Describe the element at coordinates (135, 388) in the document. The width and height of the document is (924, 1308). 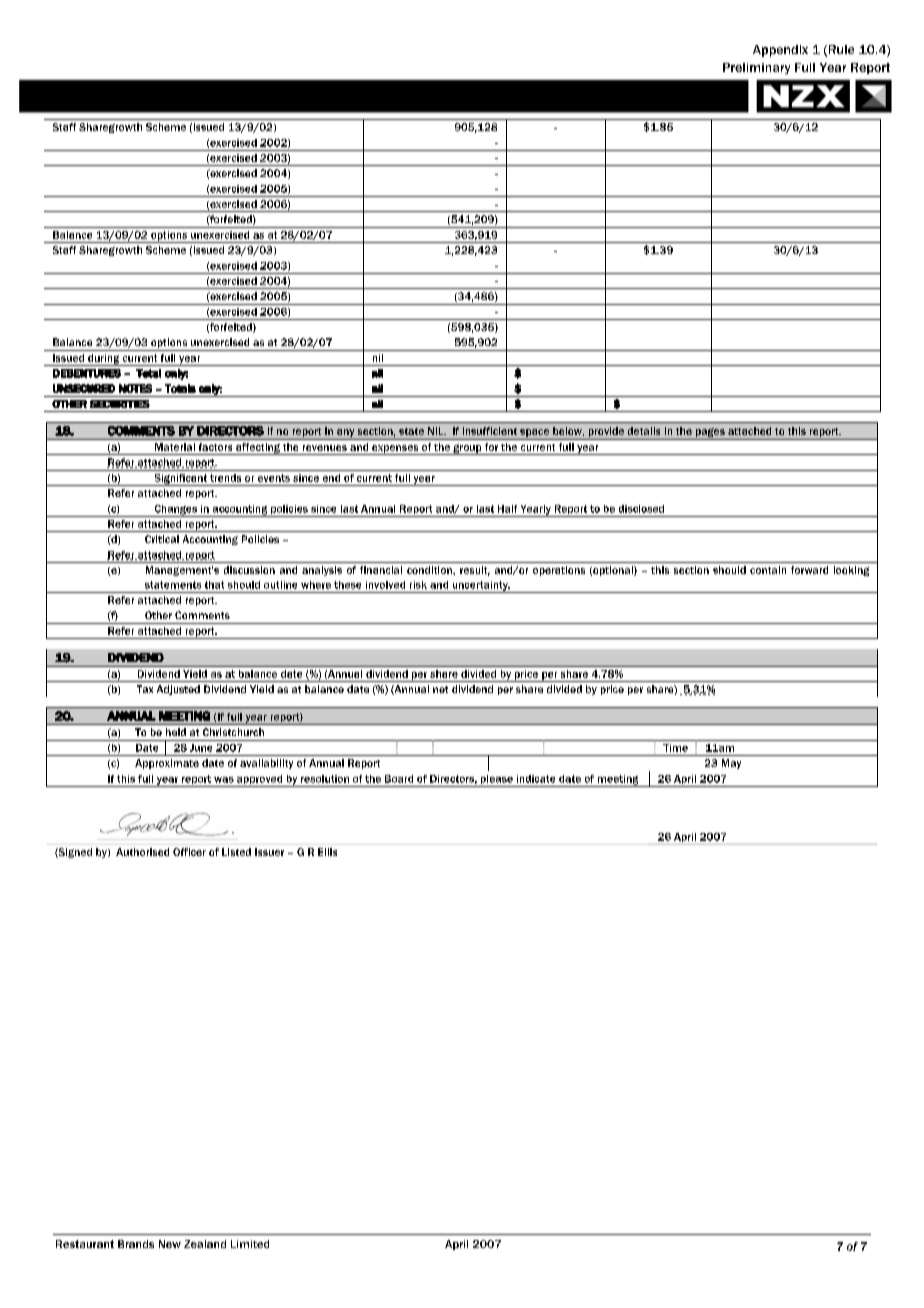
I see `NOTES` at that location.
